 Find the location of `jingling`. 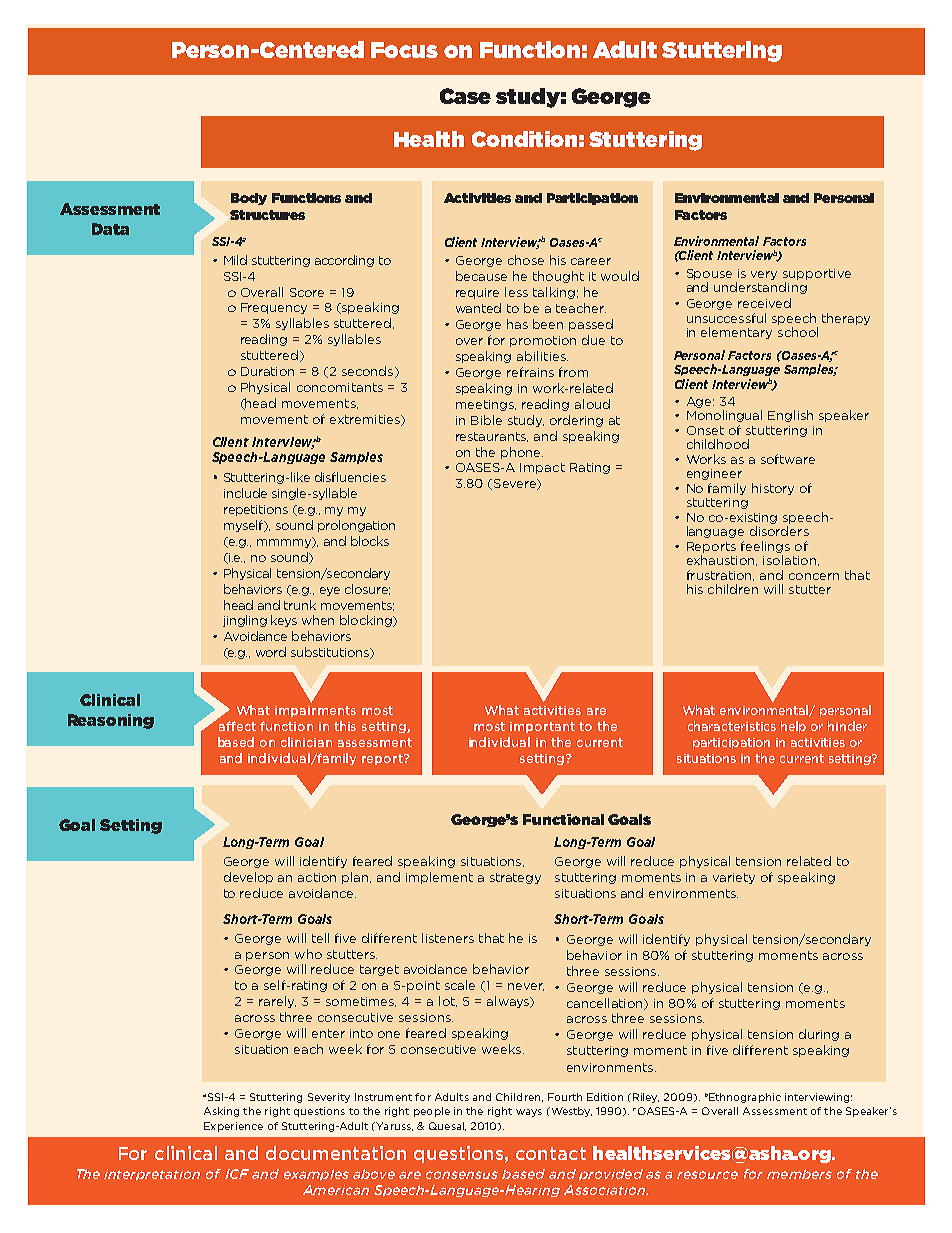

jingling is located at coordinates (245, 621).
